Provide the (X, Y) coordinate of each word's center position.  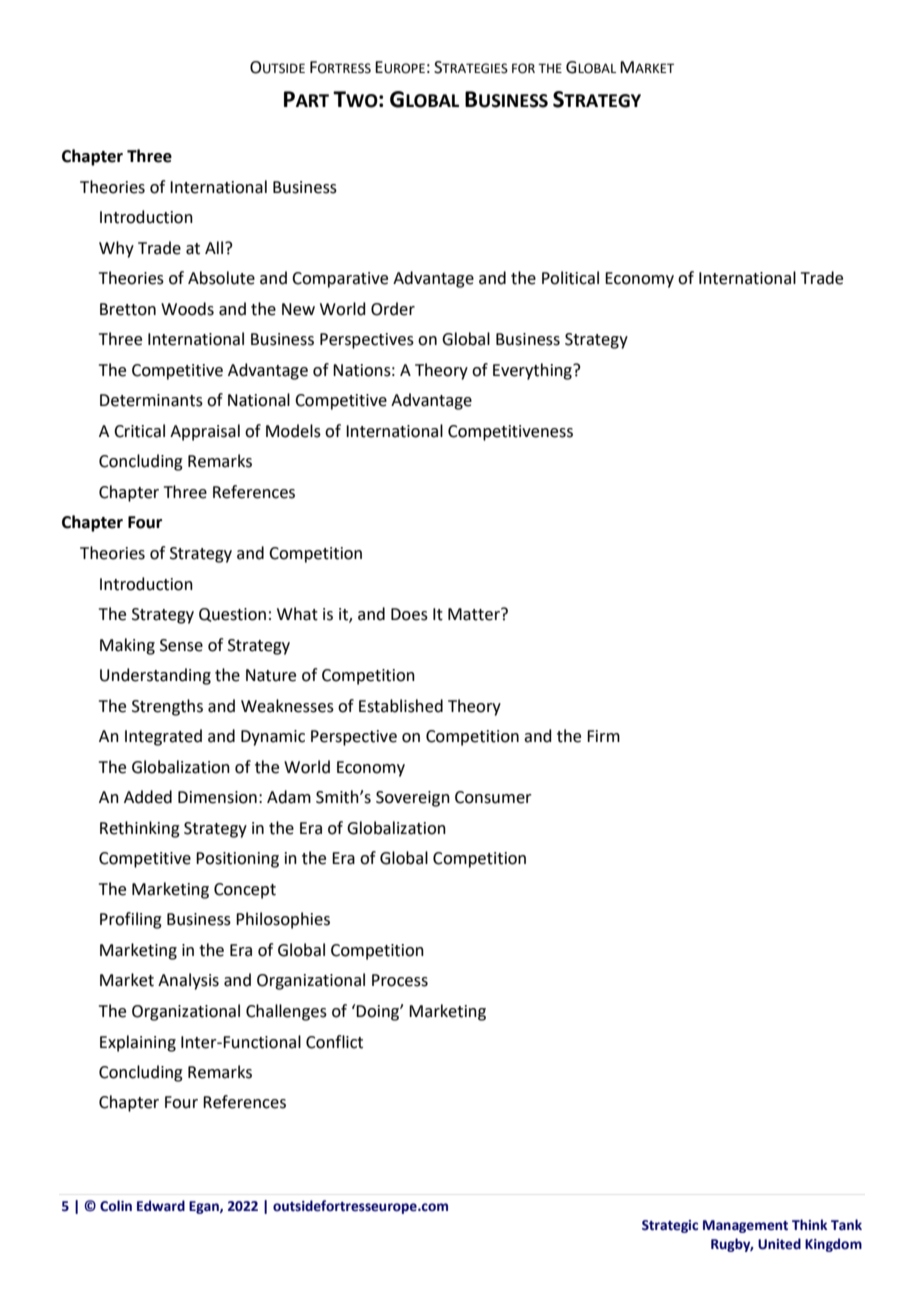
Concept (245, 891)
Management (745, 1226)
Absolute (221, 278)
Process (400, 980)
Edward (161, 1205)
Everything (533, 371)
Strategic (670, 1226)
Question (232, 615)
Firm (603, 736)
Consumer (493, 797)
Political (570, 278)
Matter (475, 614)
